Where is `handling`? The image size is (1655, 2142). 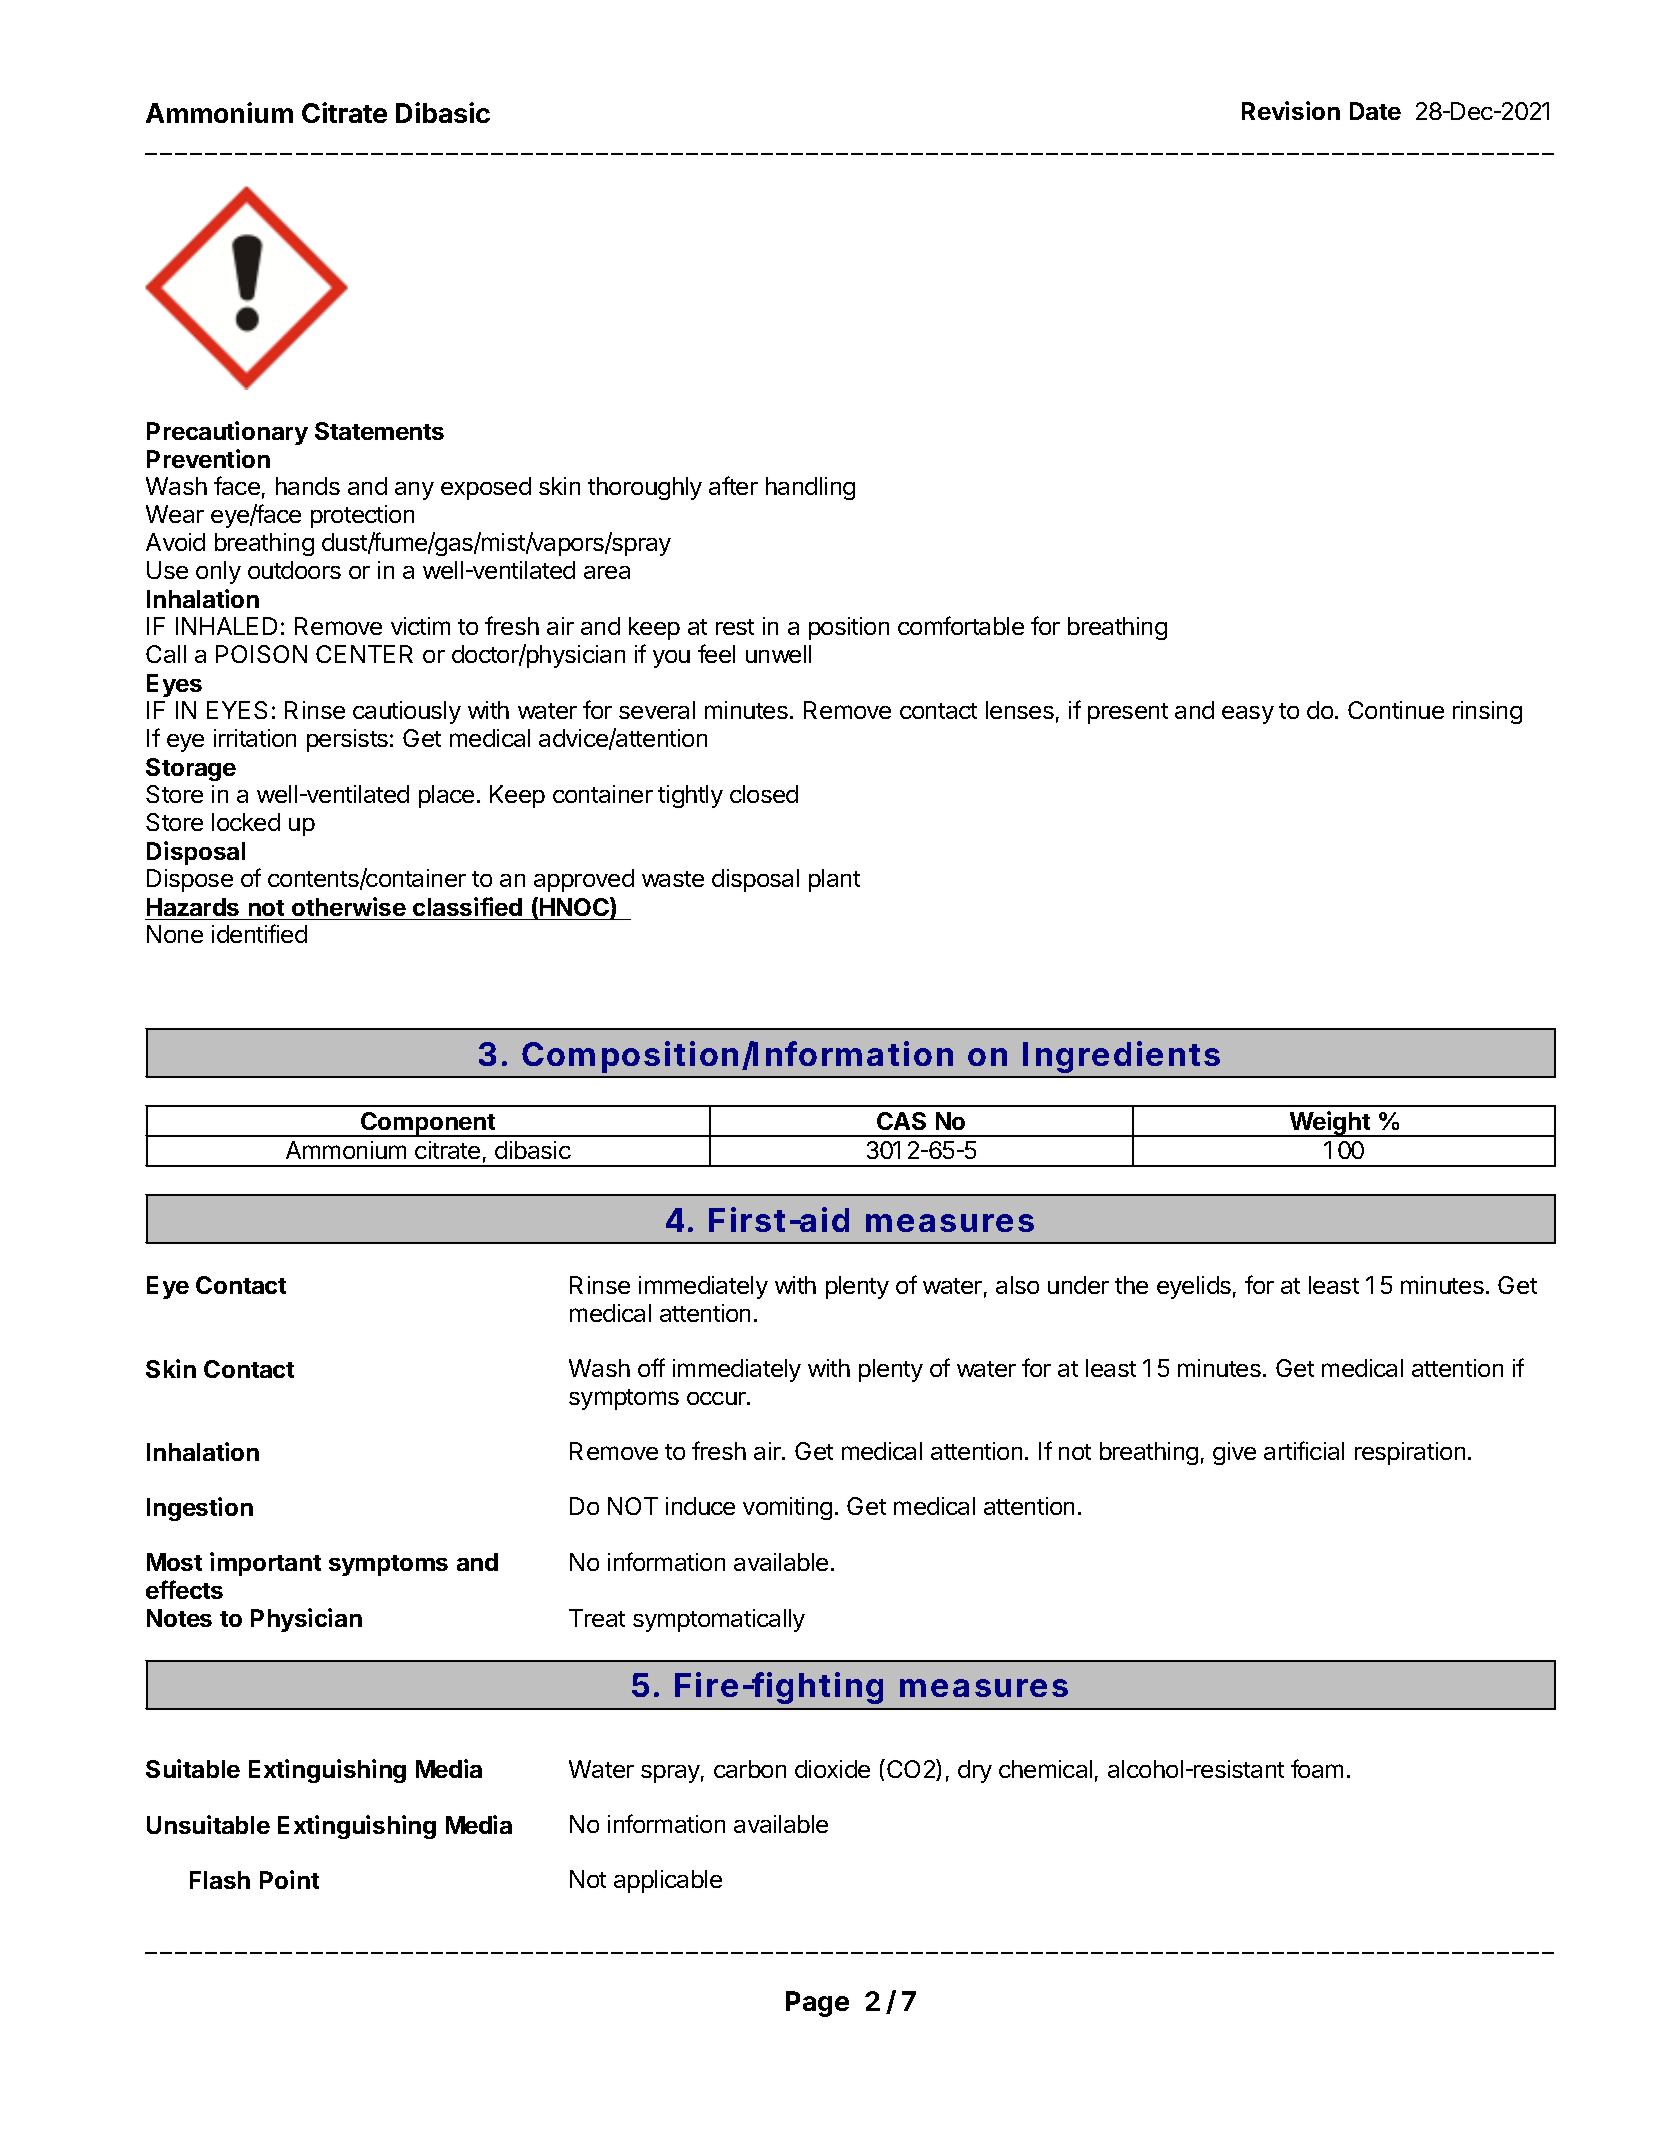
handling is located at coordinates (810, 488).
